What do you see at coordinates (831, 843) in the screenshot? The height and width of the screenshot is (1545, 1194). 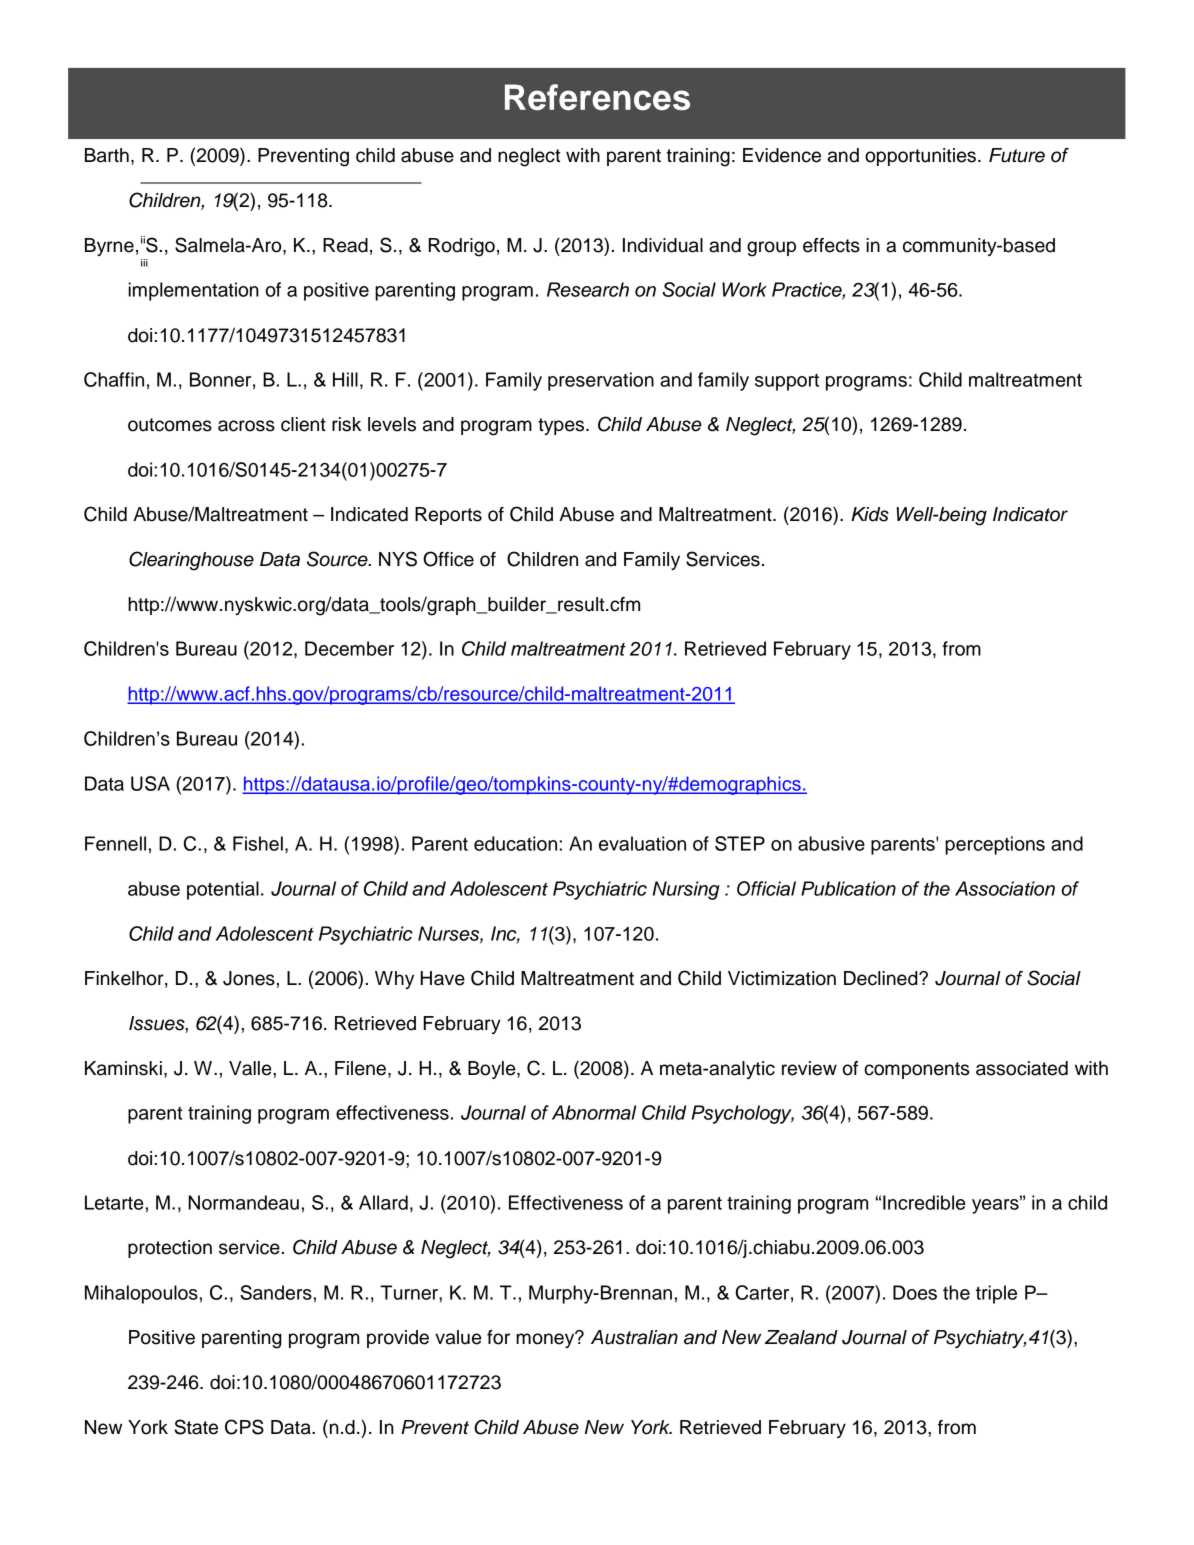 I see `abusive` at bounding box center [831, 843].
